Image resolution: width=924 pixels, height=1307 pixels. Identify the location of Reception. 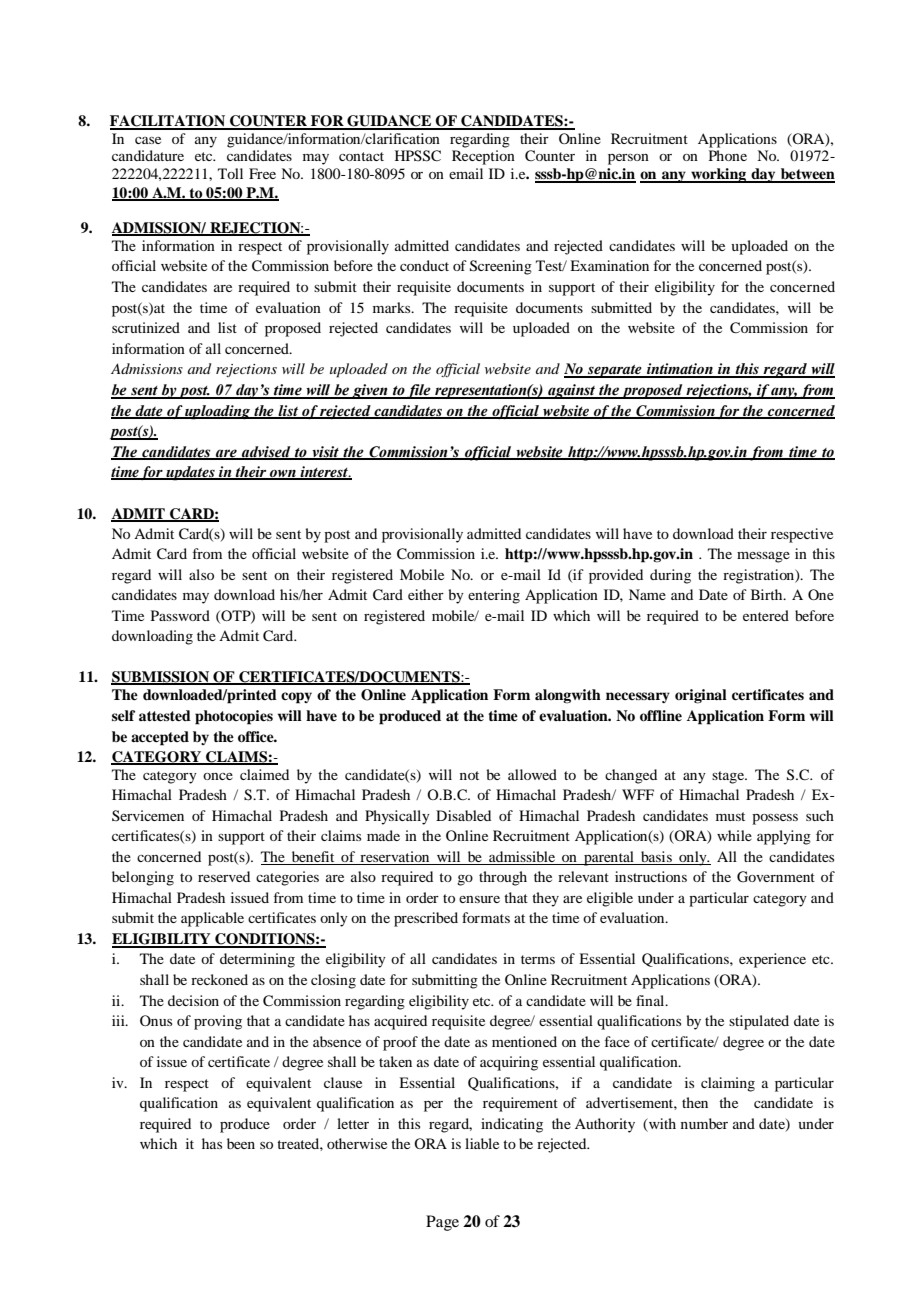
(483, 157).
